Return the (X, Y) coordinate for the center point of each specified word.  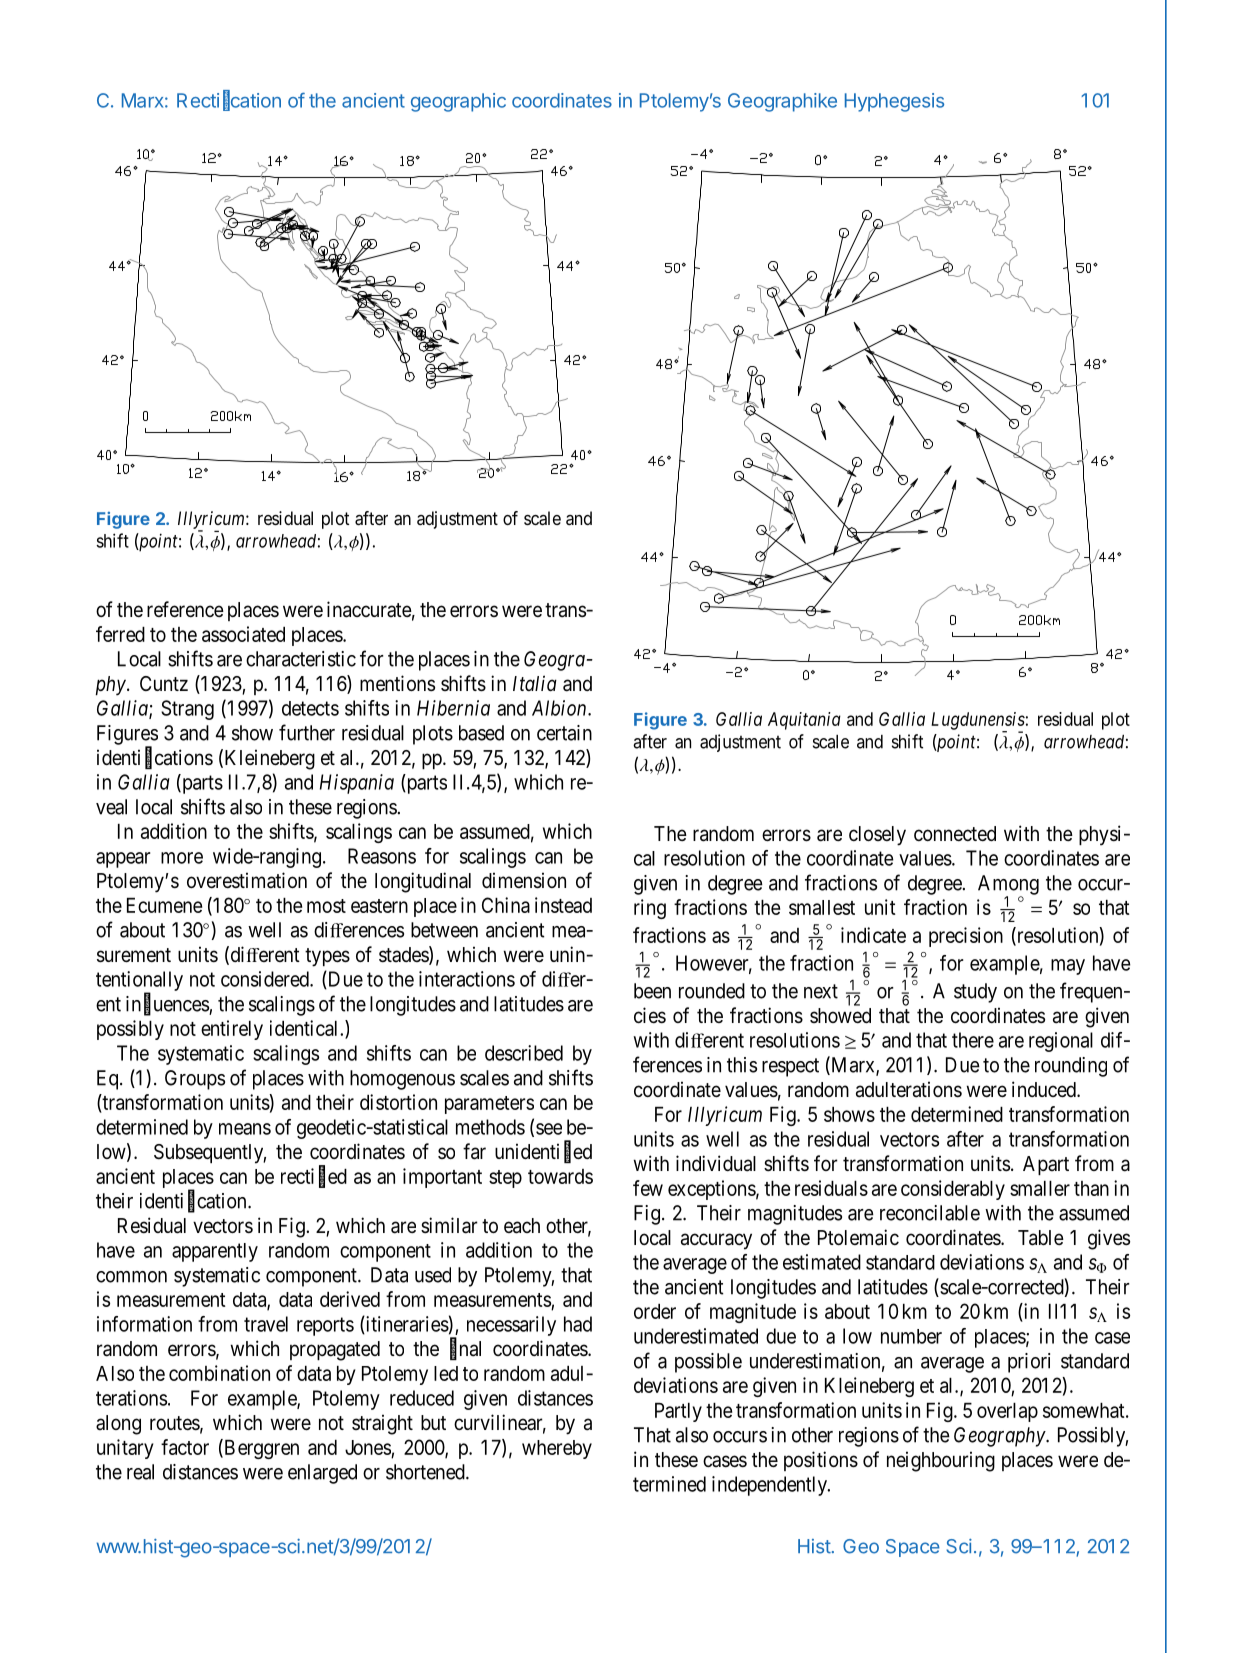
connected (955, 833)
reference (185, 609)
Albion (560, 708)
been (652, 991)
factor (185, 1447)
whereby (557, 1449)
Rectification (229, 100)
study (975, 993)
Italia (535, 683)
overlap (1007, 1412)
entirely (232, 1030)
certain (564, 733)
